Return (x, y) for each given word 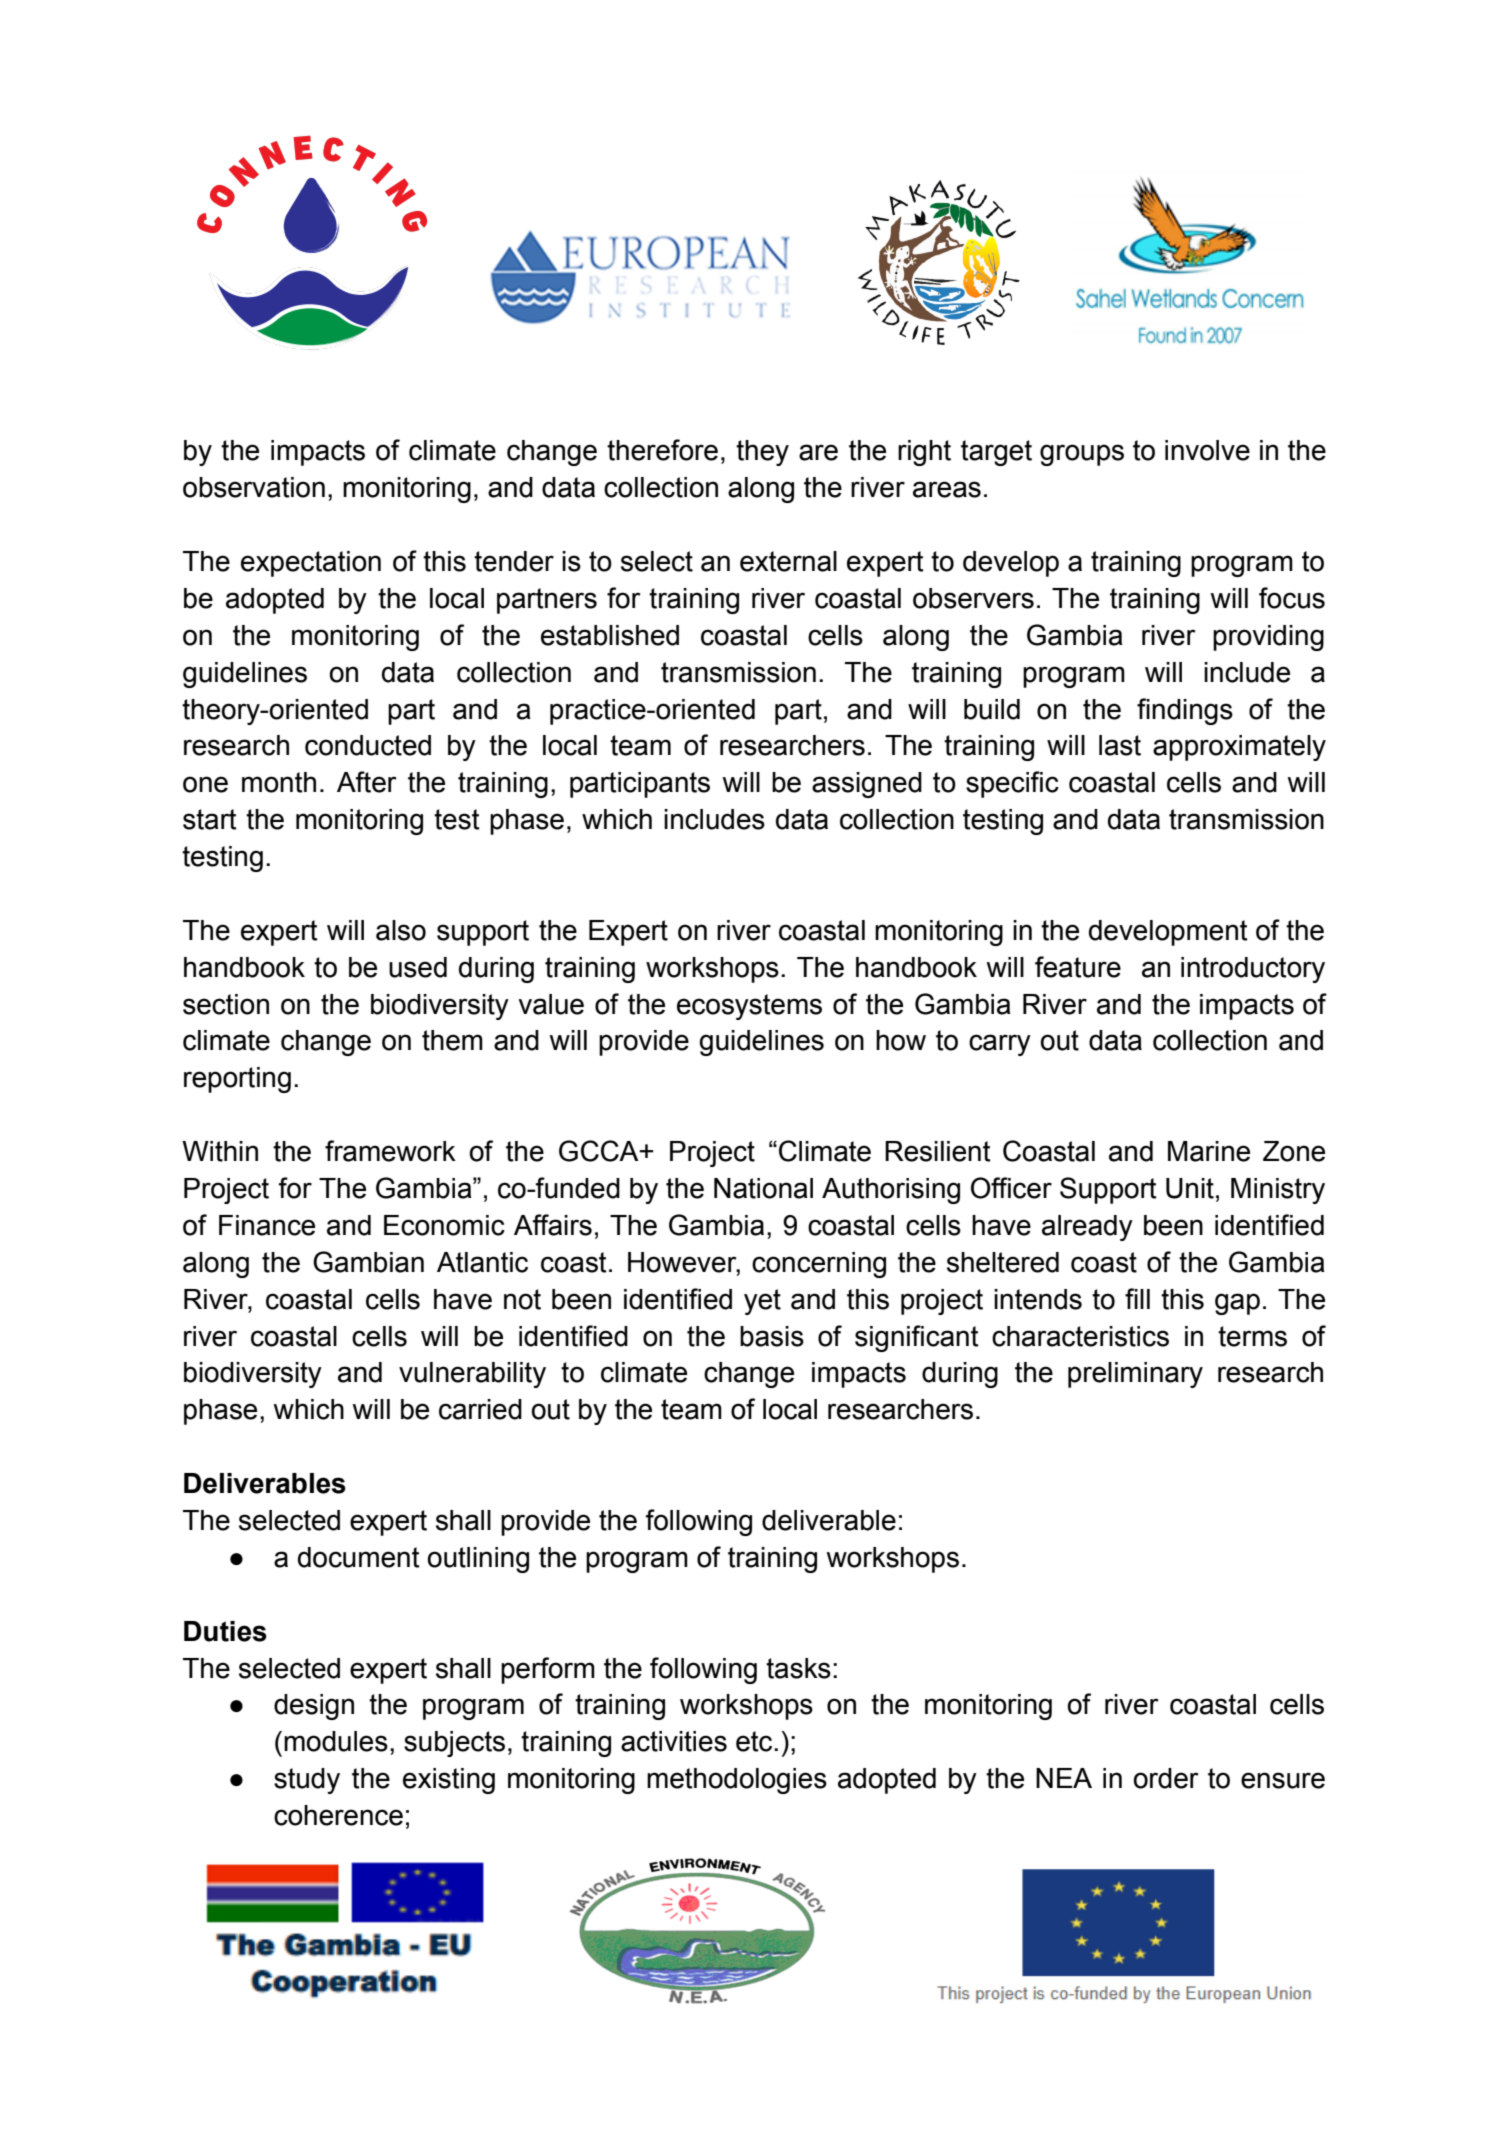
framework (390, 1151)
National (763, 1188)
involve (1207, 450)
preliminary (1135, 1375)
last (1120, 745)
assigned (867, 785)
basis (772, 1336)
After (367, 782)
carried (480, 1409)
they (762, 453)
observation (254, 487)
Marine (1209, 1151)
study (307, 1781)
